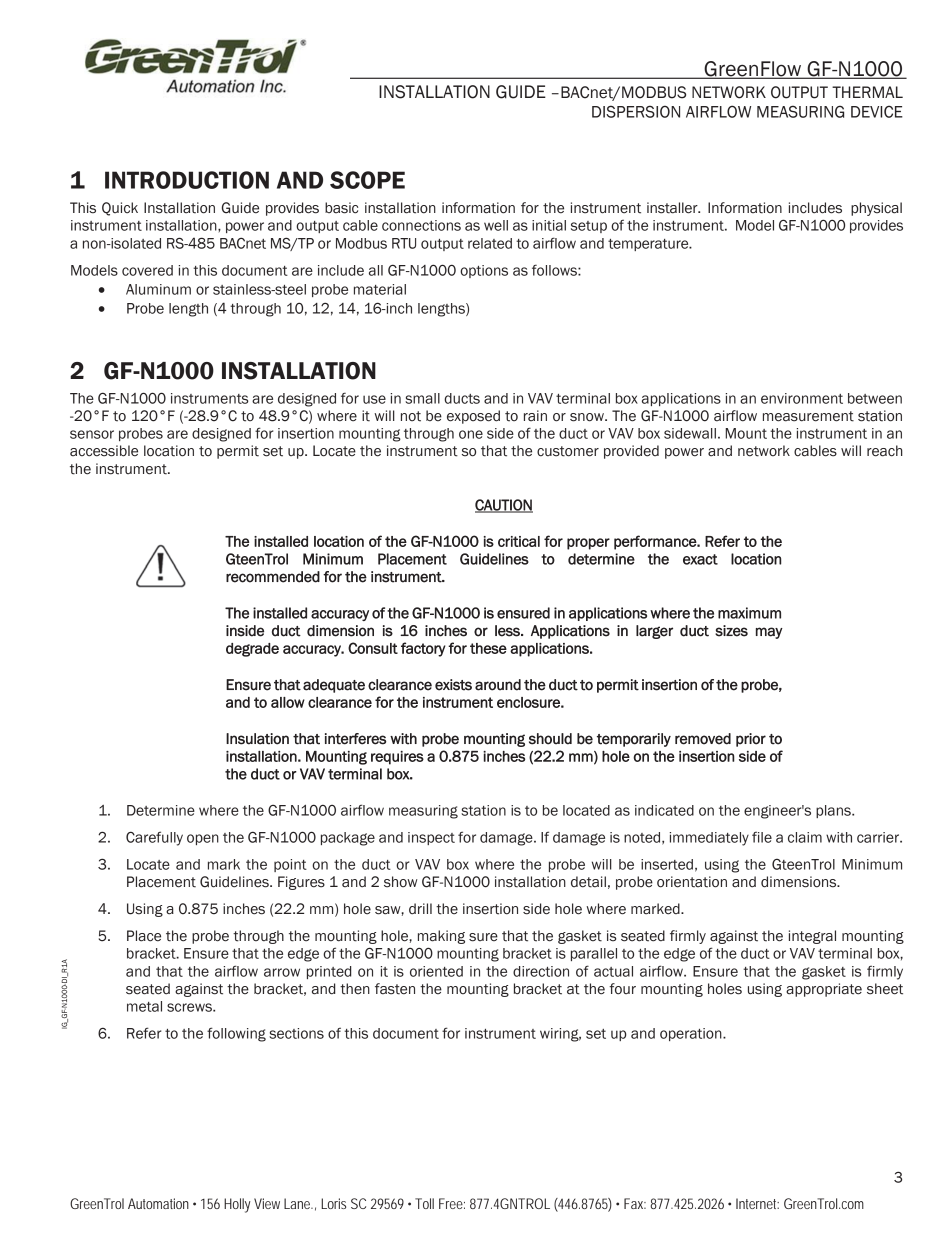 Image resolution: width=952 pixels, height=1233 pixels. What do you see at coordinates (203, 839) in the screenshot?
I see `open` at bounding box center [203, 839].
